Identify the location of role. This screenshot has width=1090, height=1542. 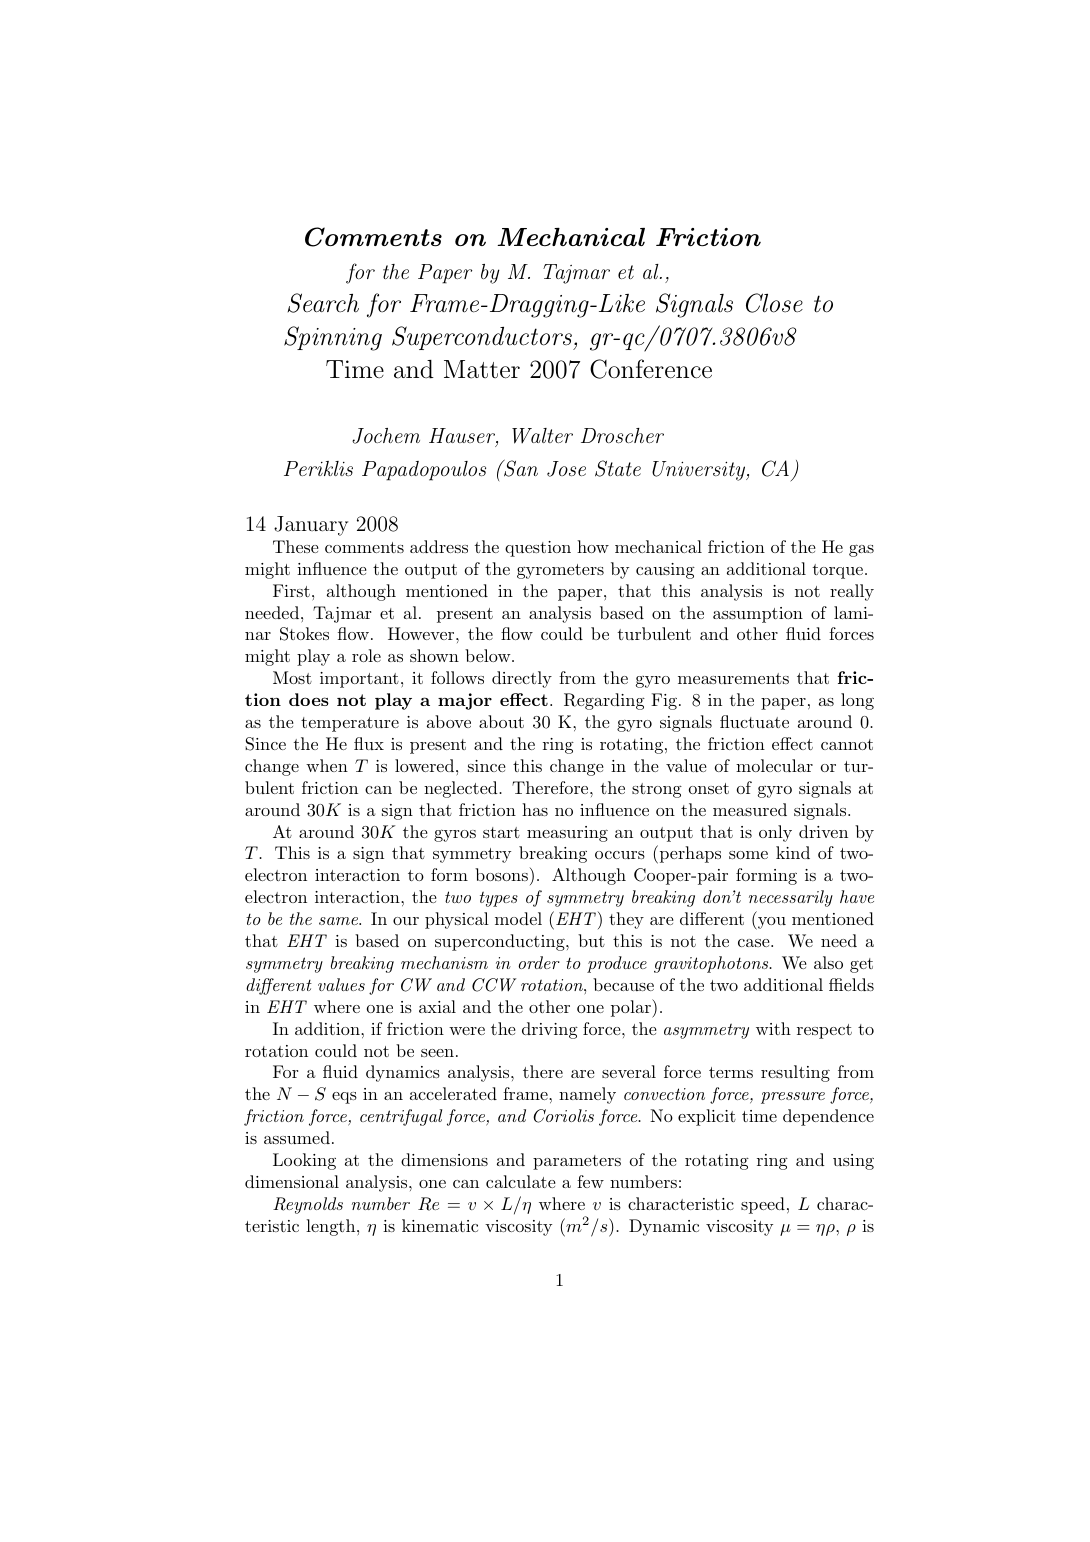
(366, 655).
